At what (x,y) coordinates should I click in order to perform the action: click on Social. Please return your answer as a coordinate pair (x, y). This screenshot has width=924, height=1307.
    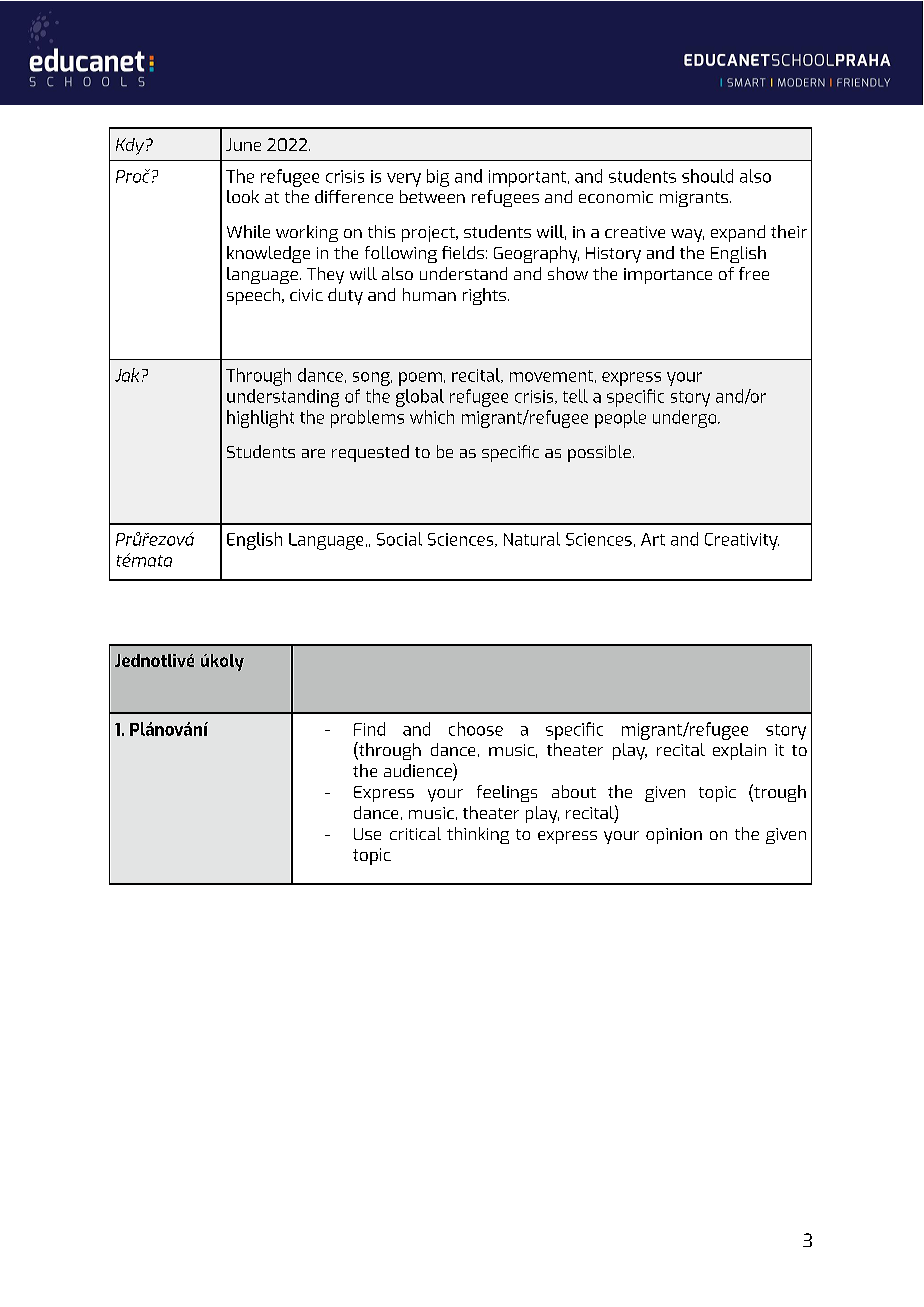
    Looking at the image, I should click on (399, 539).
